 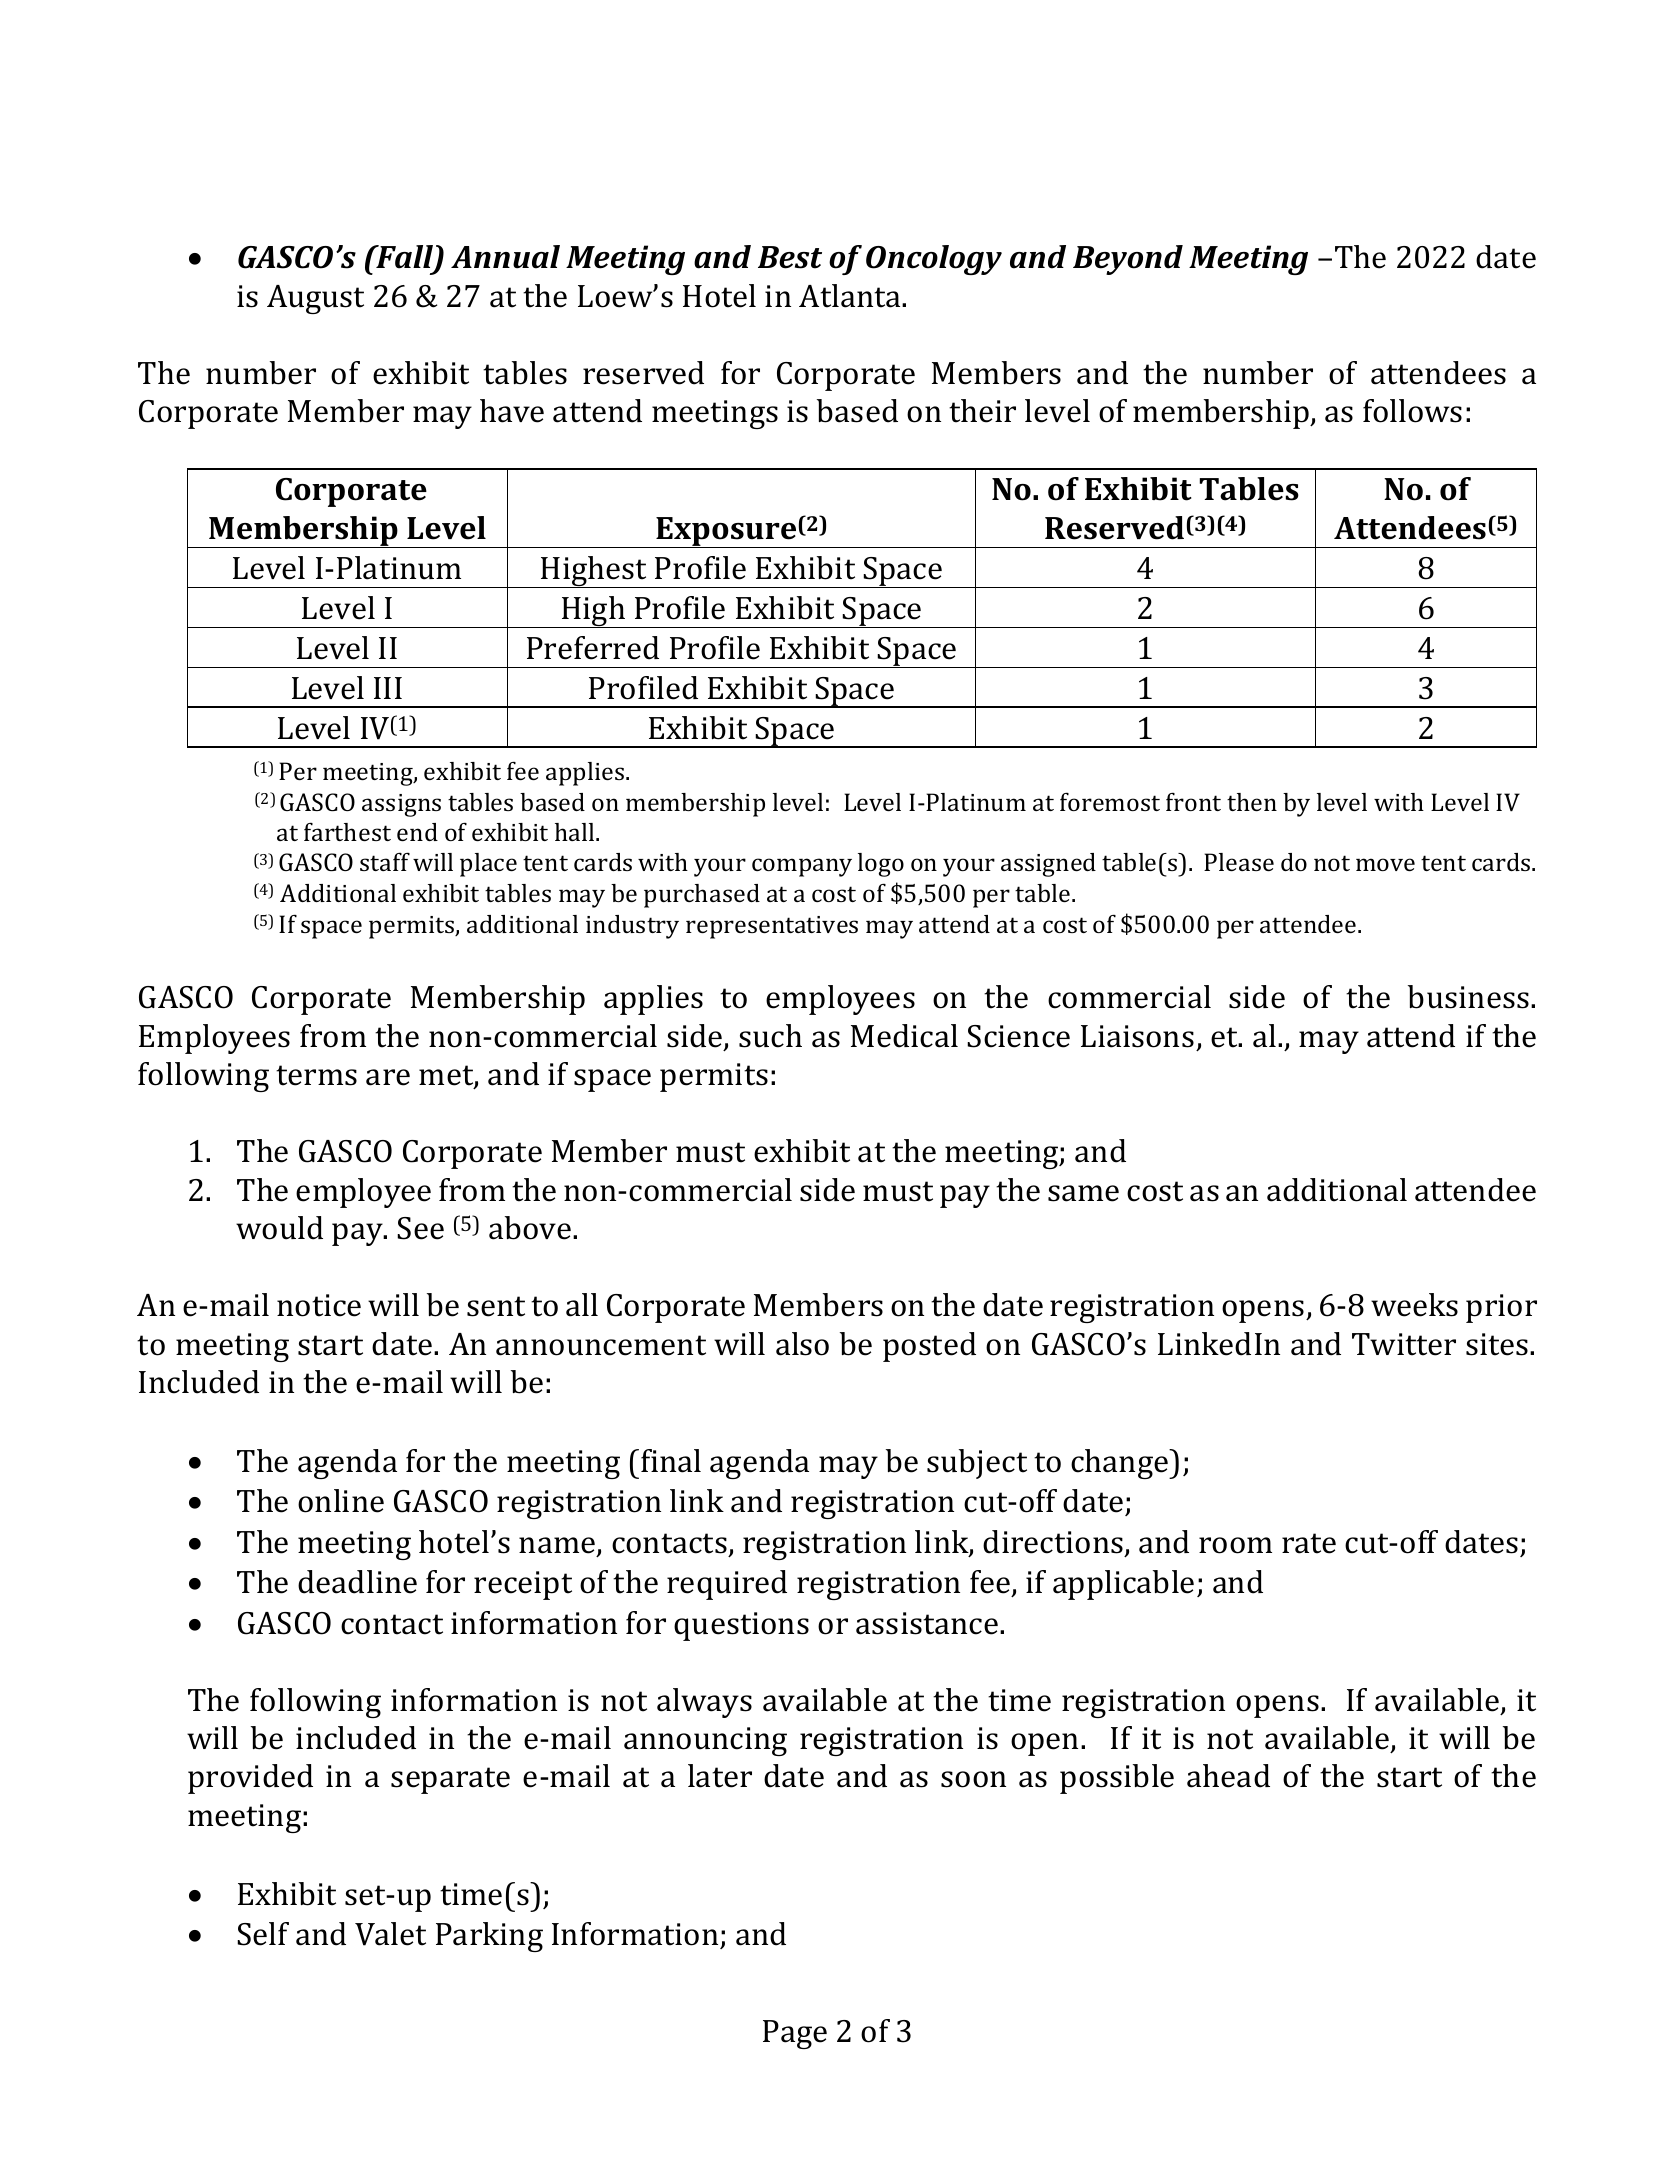 What do you see at coordinates (385, 862) in the screenshot?
I see `staff` at bounding box center [385, 862].
